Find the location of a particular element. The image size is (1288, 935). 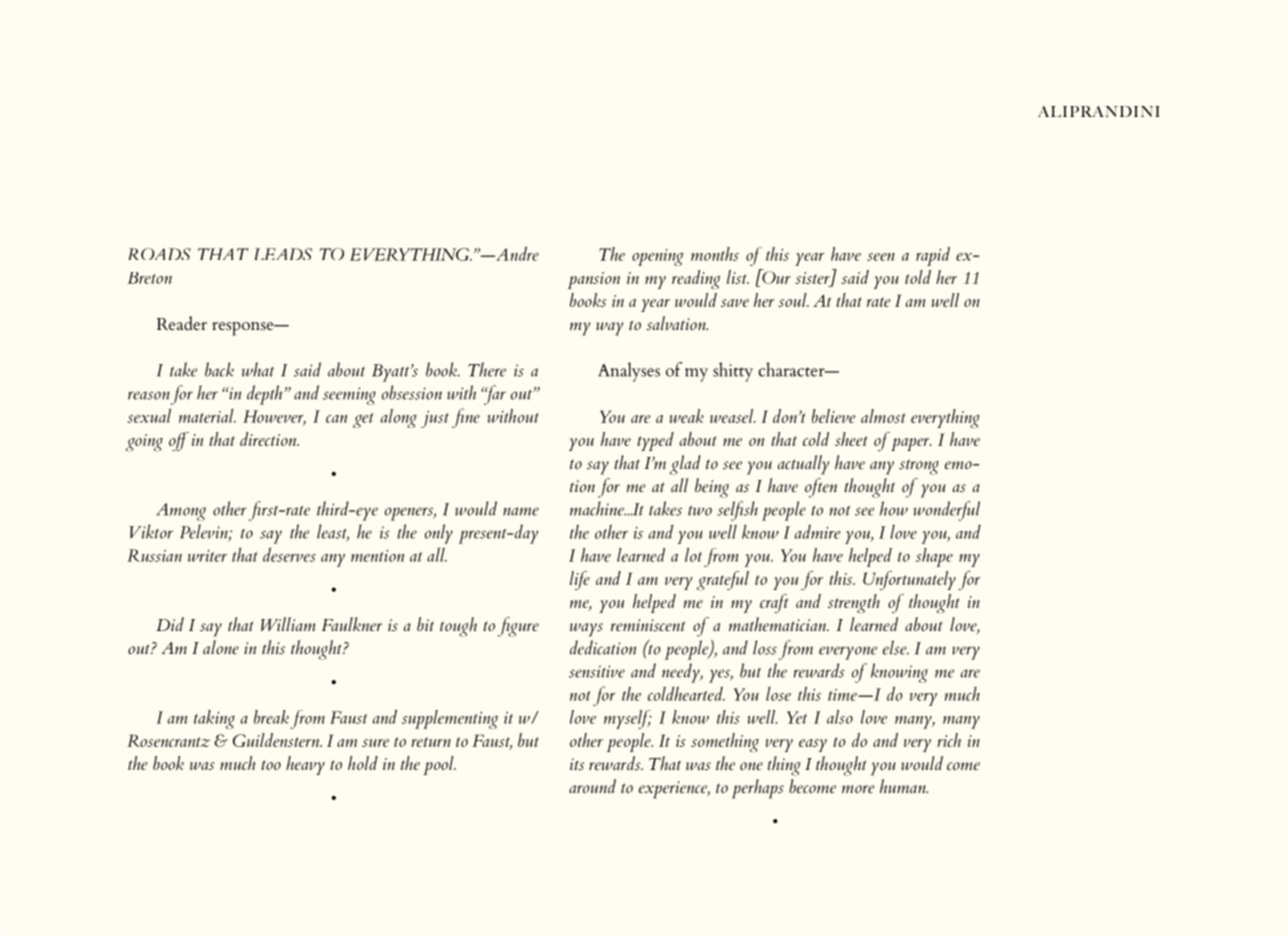

life is located at coordinates (580, 580).
